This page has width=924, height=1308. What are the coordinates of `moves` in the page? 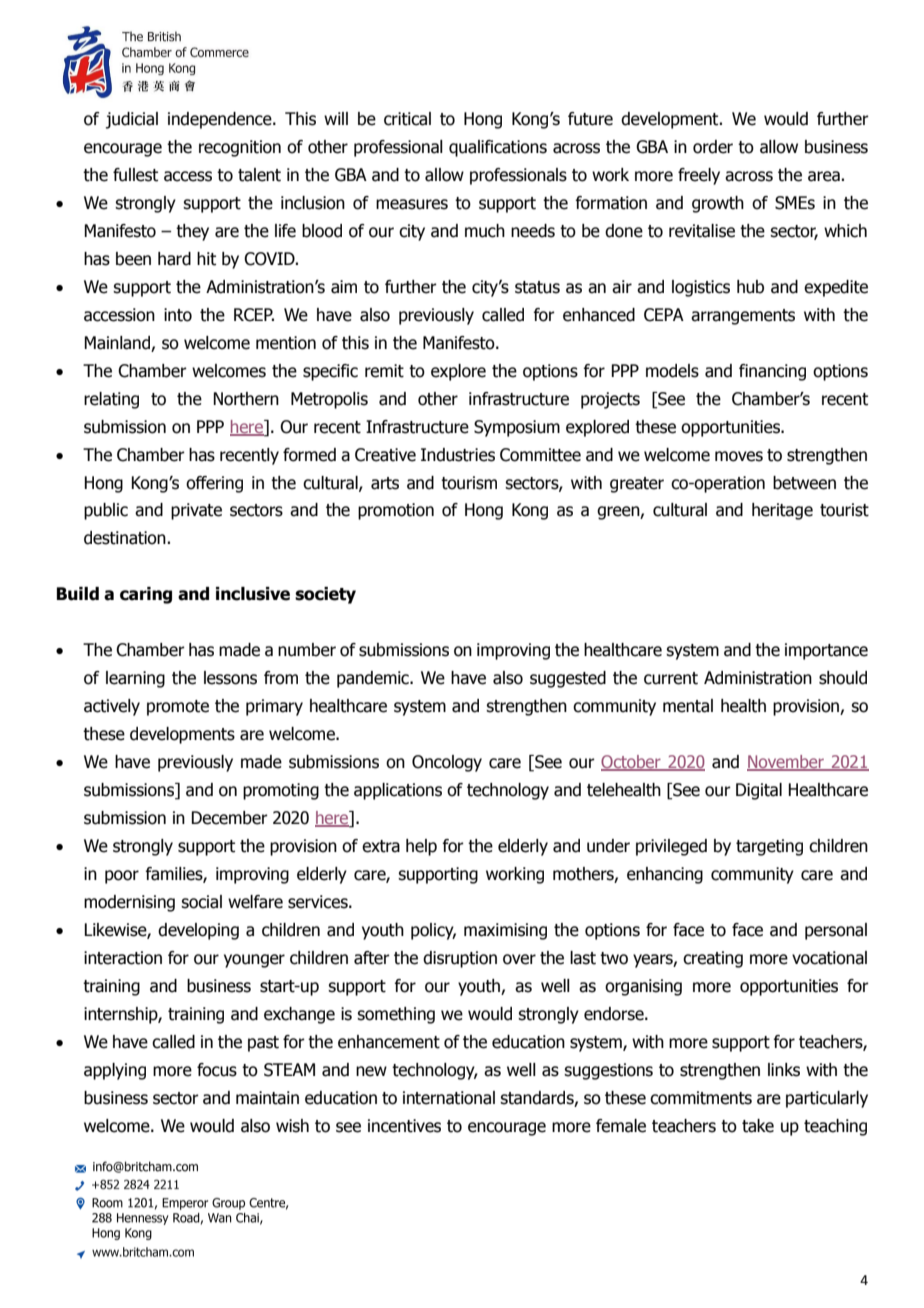 It's located at (739, 456).
